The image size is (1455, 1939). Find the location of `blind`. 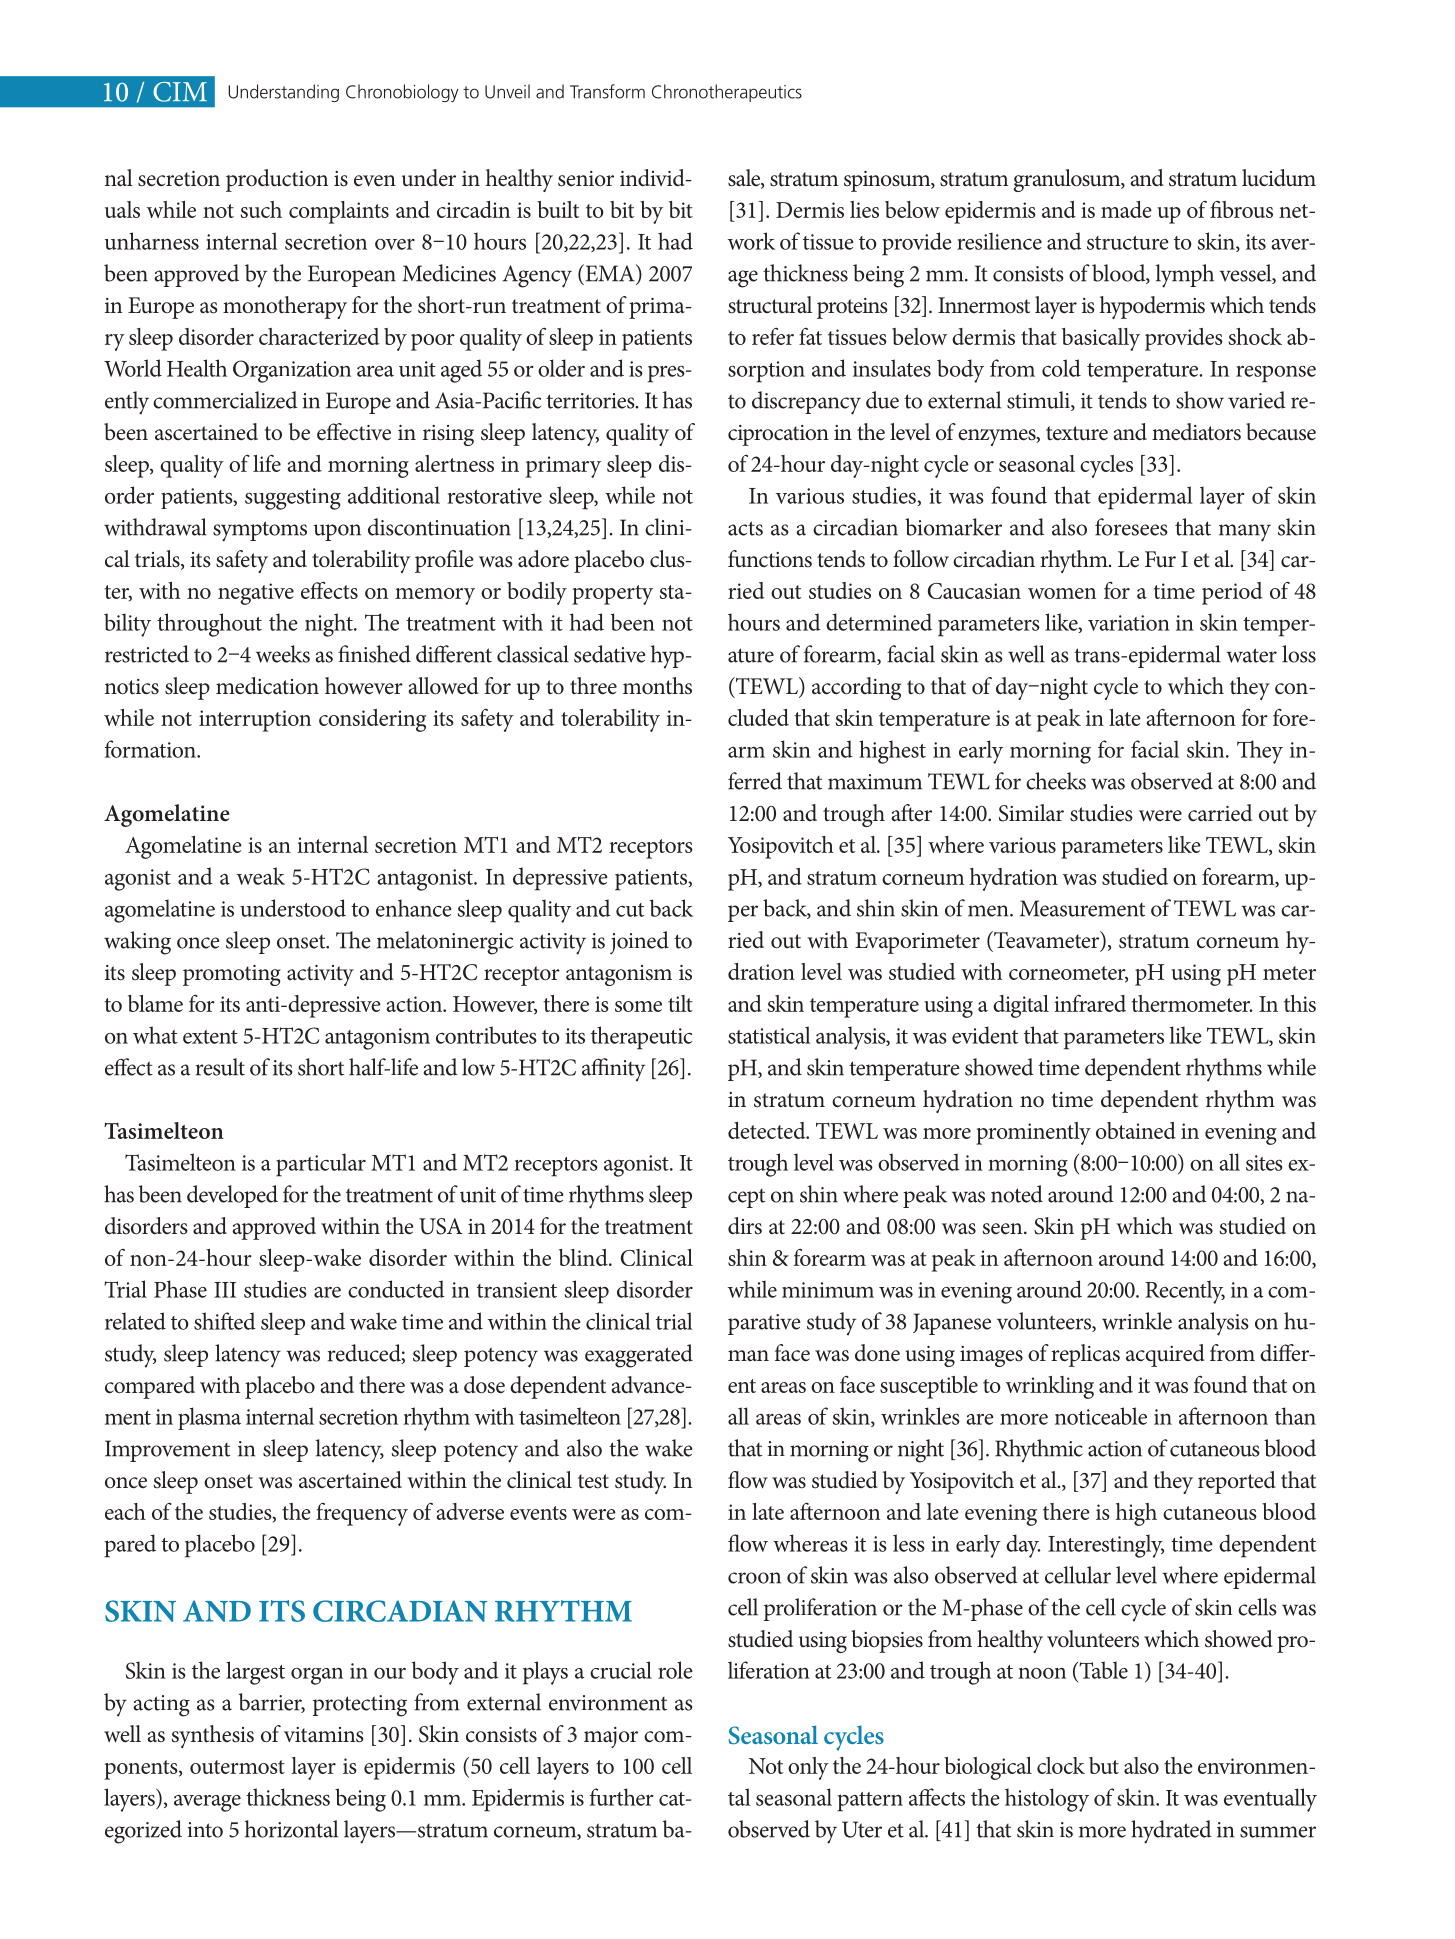

blind is located at coordinates (584, 1257).
